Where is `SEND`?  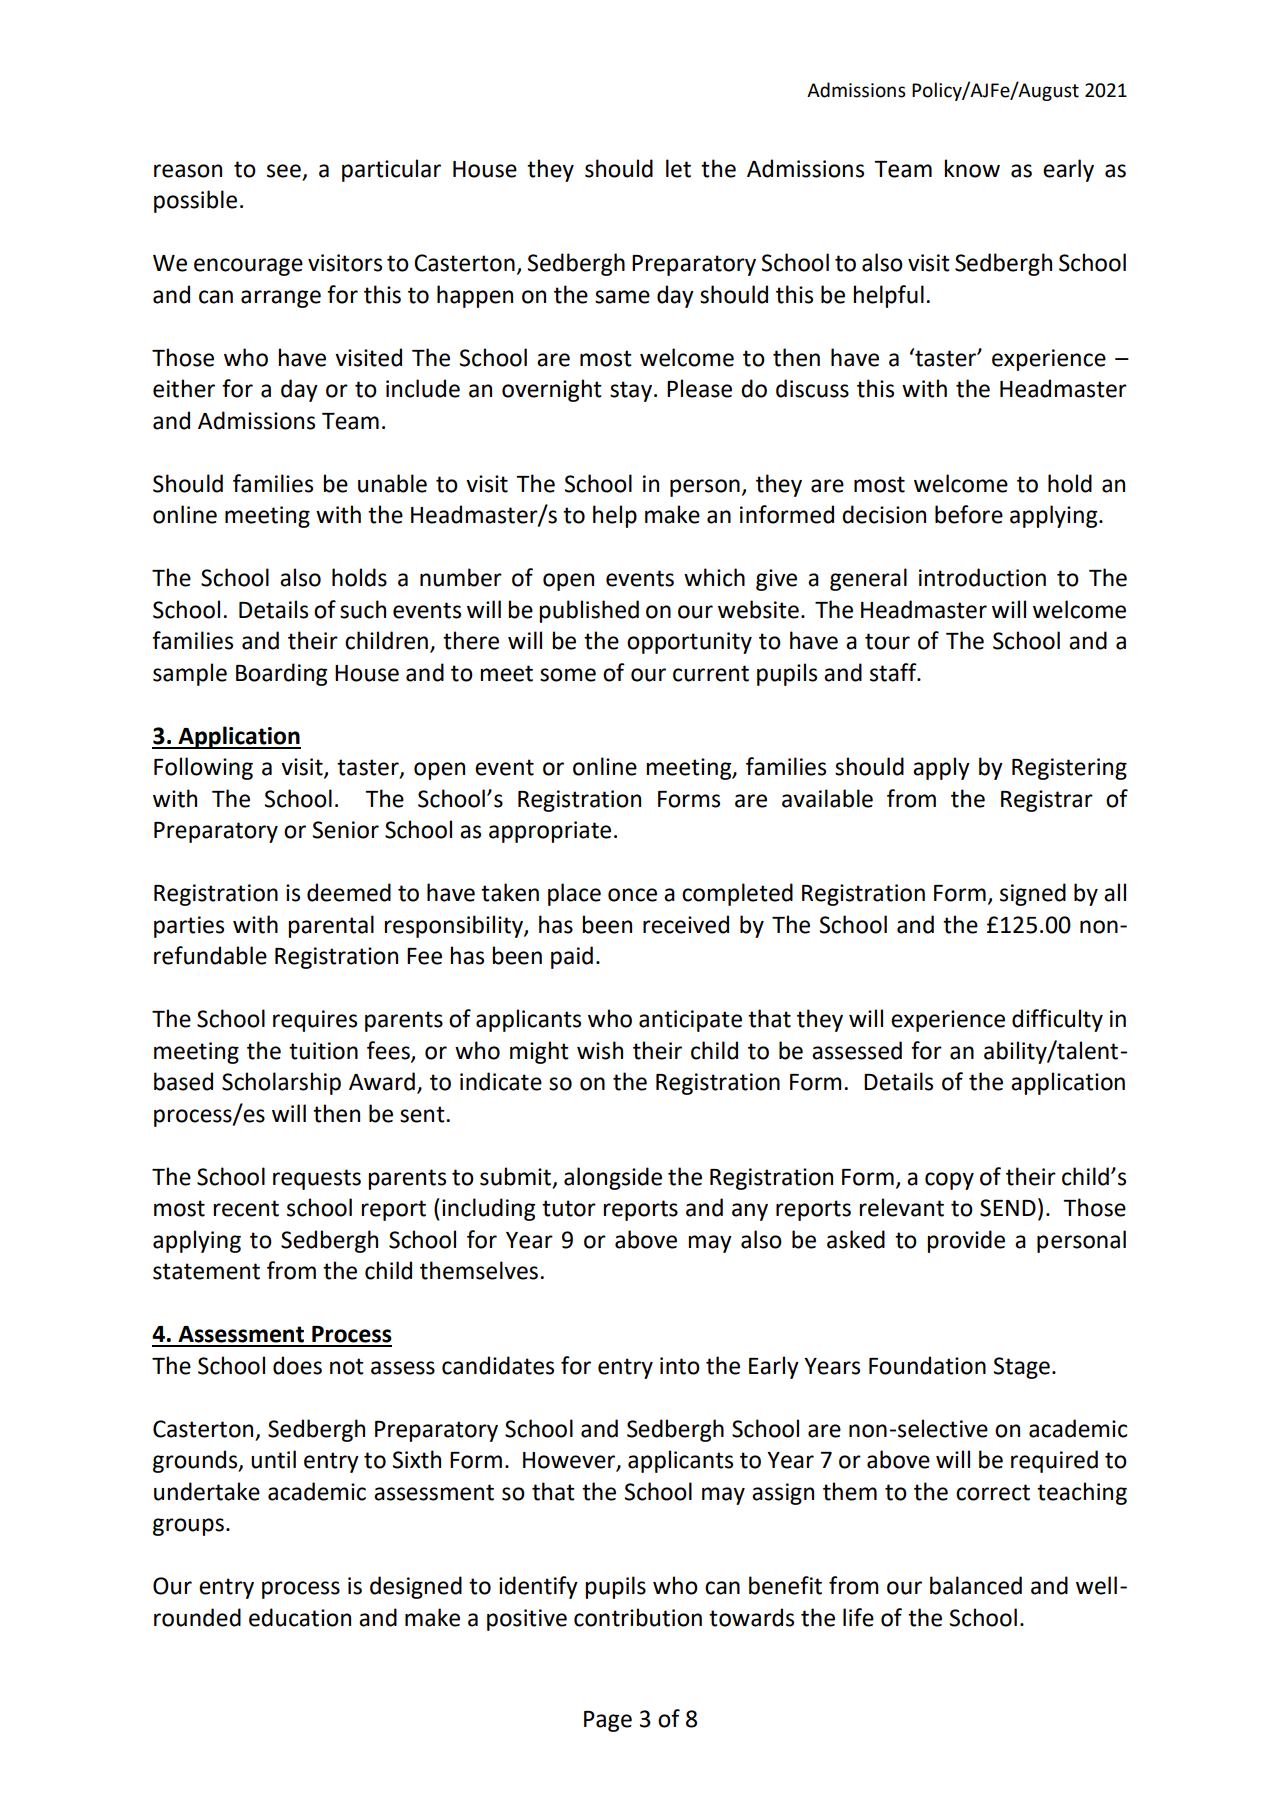 SEND is located at coordinates (1008, 1208).
